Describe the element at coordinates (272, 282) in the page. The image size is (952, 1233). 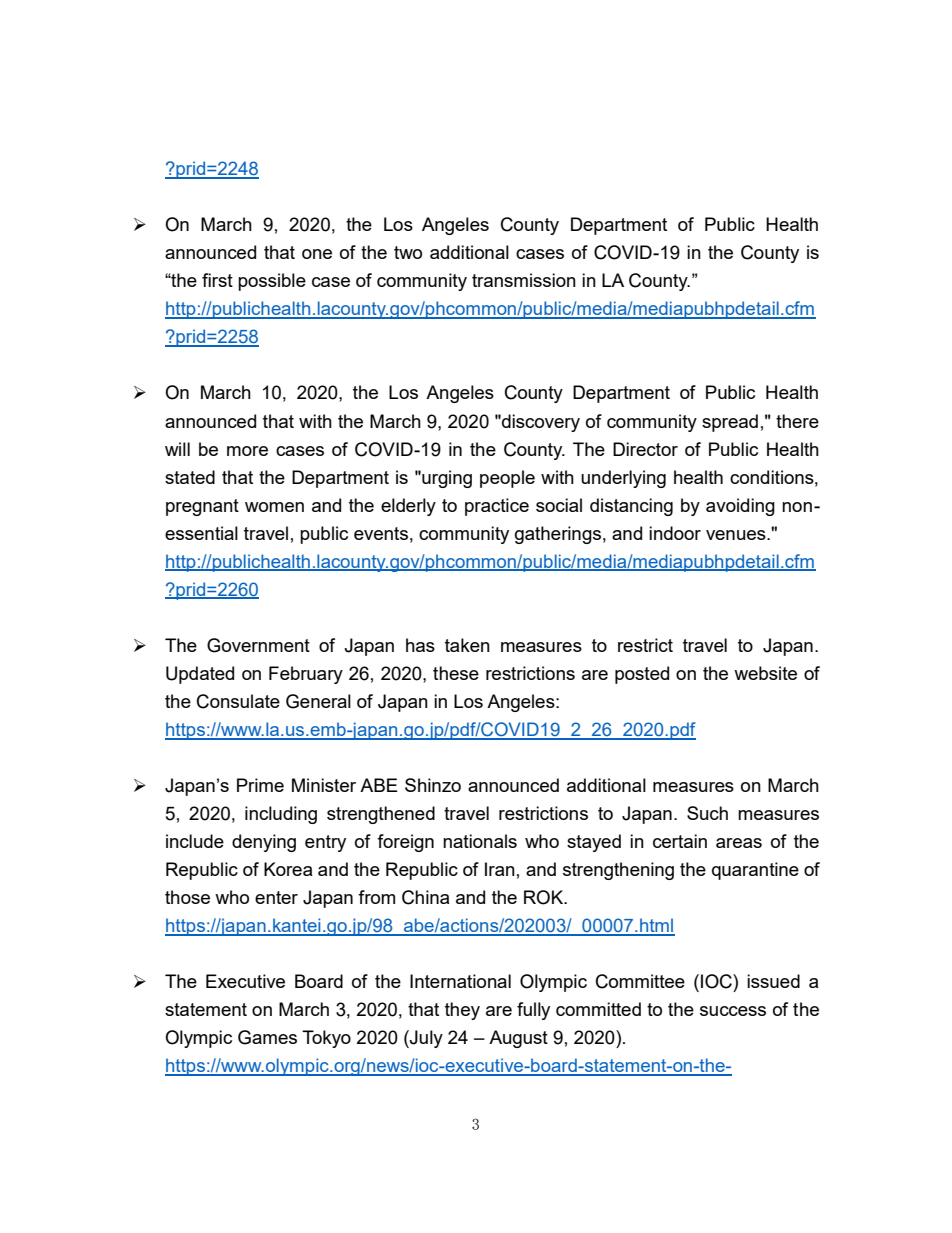
I see `possible` at that location.
